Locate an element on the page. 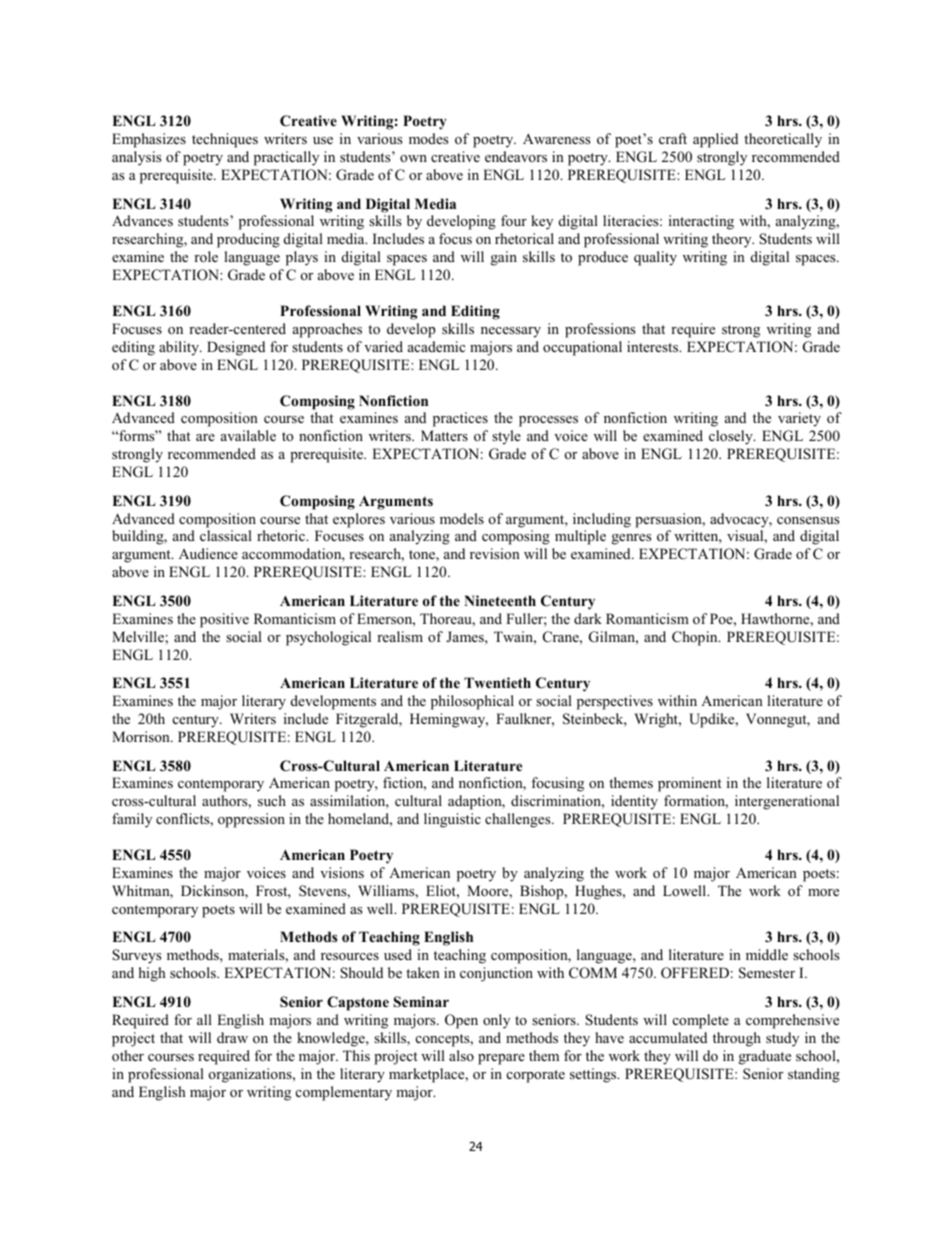 The image size is (952, 1233). draw is located at coordinates (232, 1037).
